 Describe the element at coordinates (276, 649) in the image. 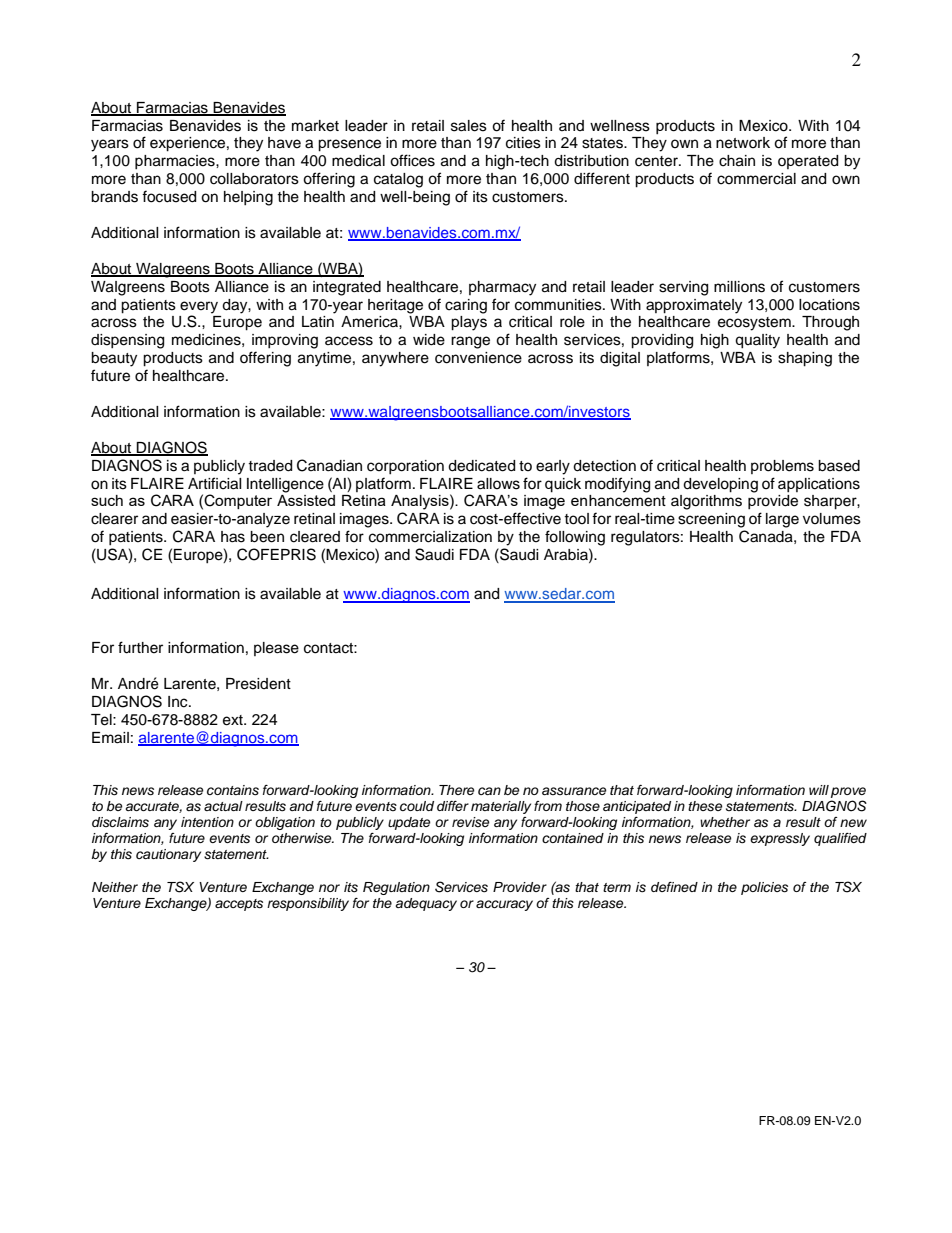

I see `please` at that location.
